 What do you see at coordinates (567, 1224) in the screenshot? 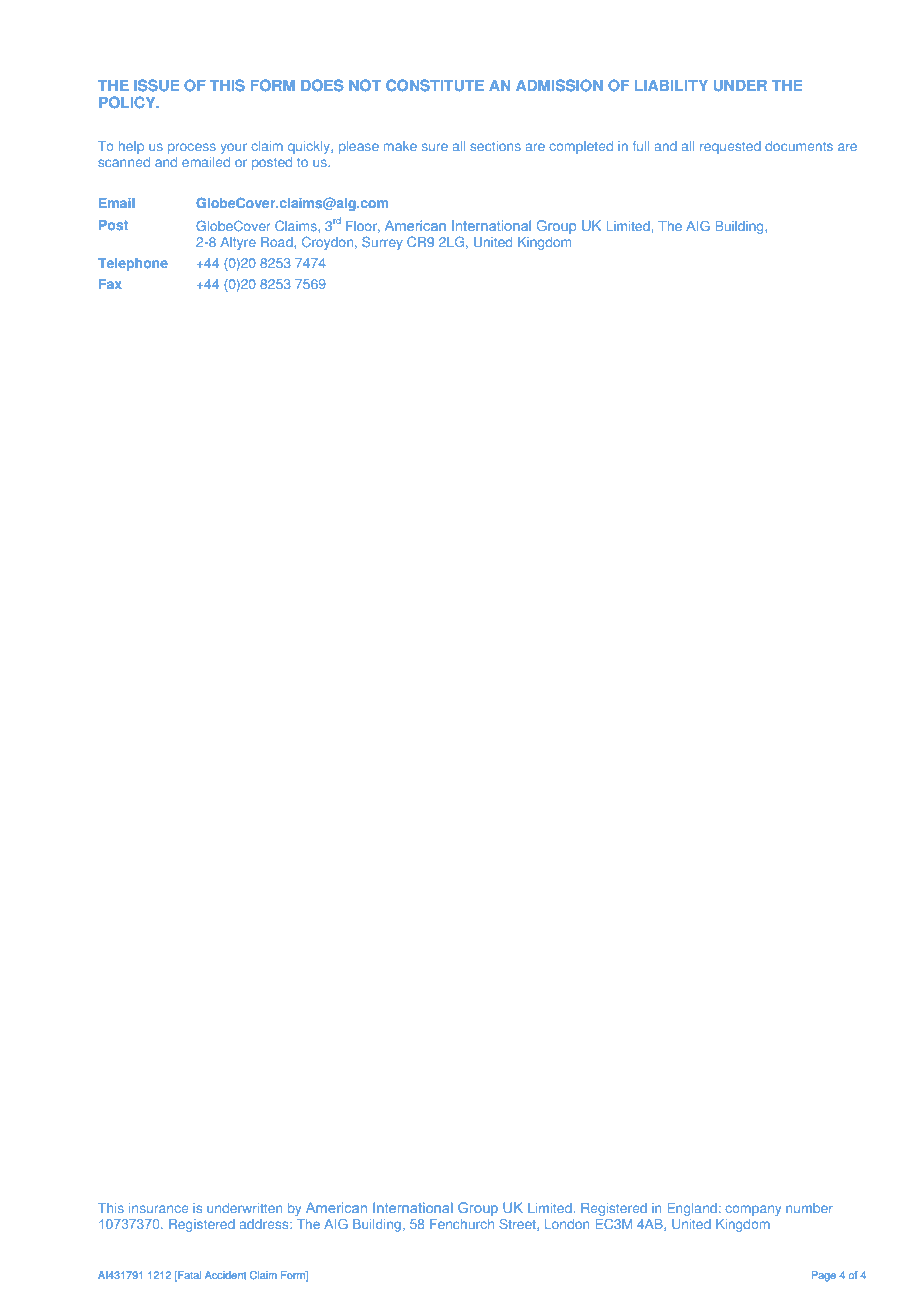
I see `London` at bounding box center [567, 1224].
